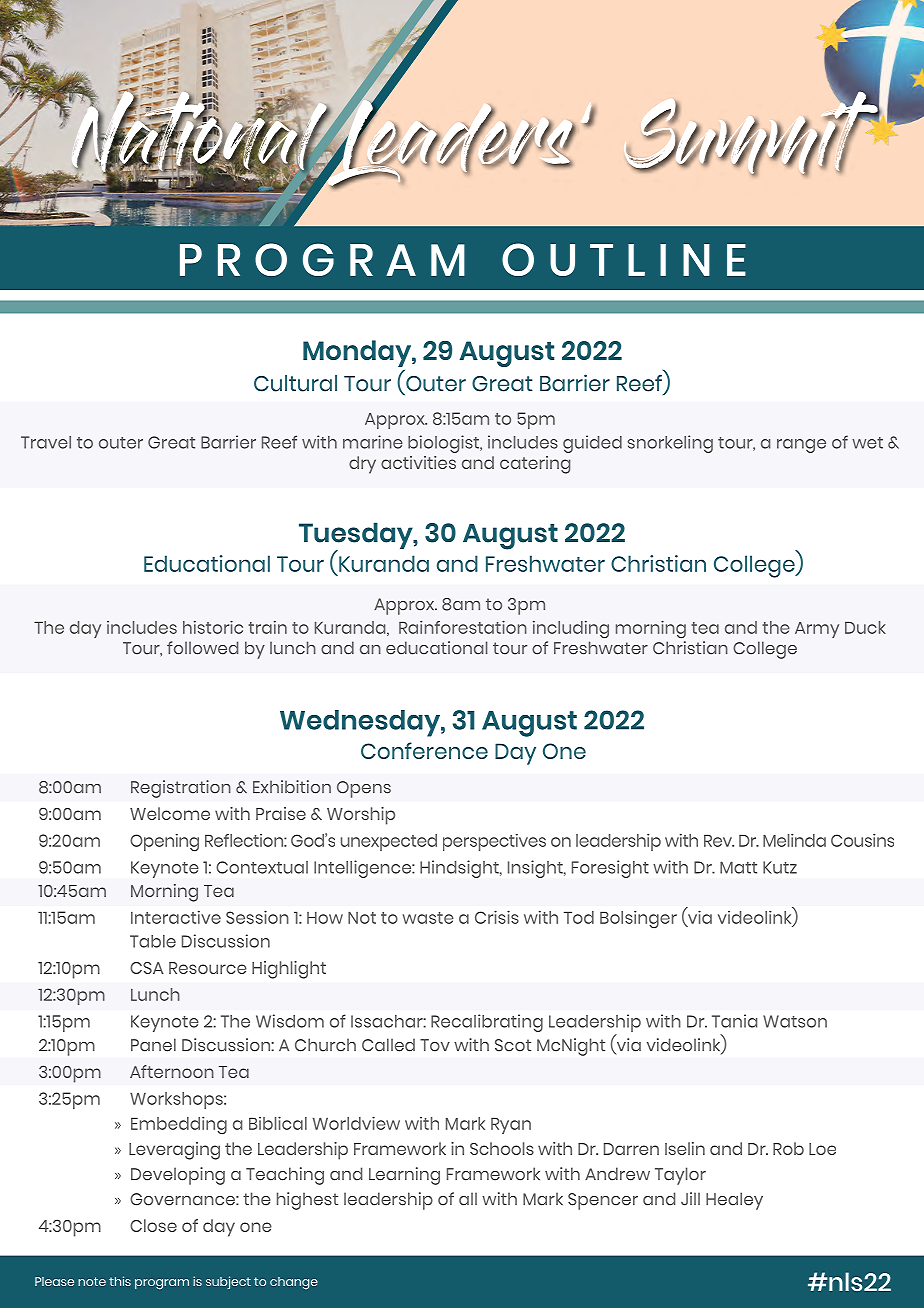 The width and height of the page is (924, 1308). Describe the element at coordinates (295, 383) in the page. I see `Cultural` at that location.
